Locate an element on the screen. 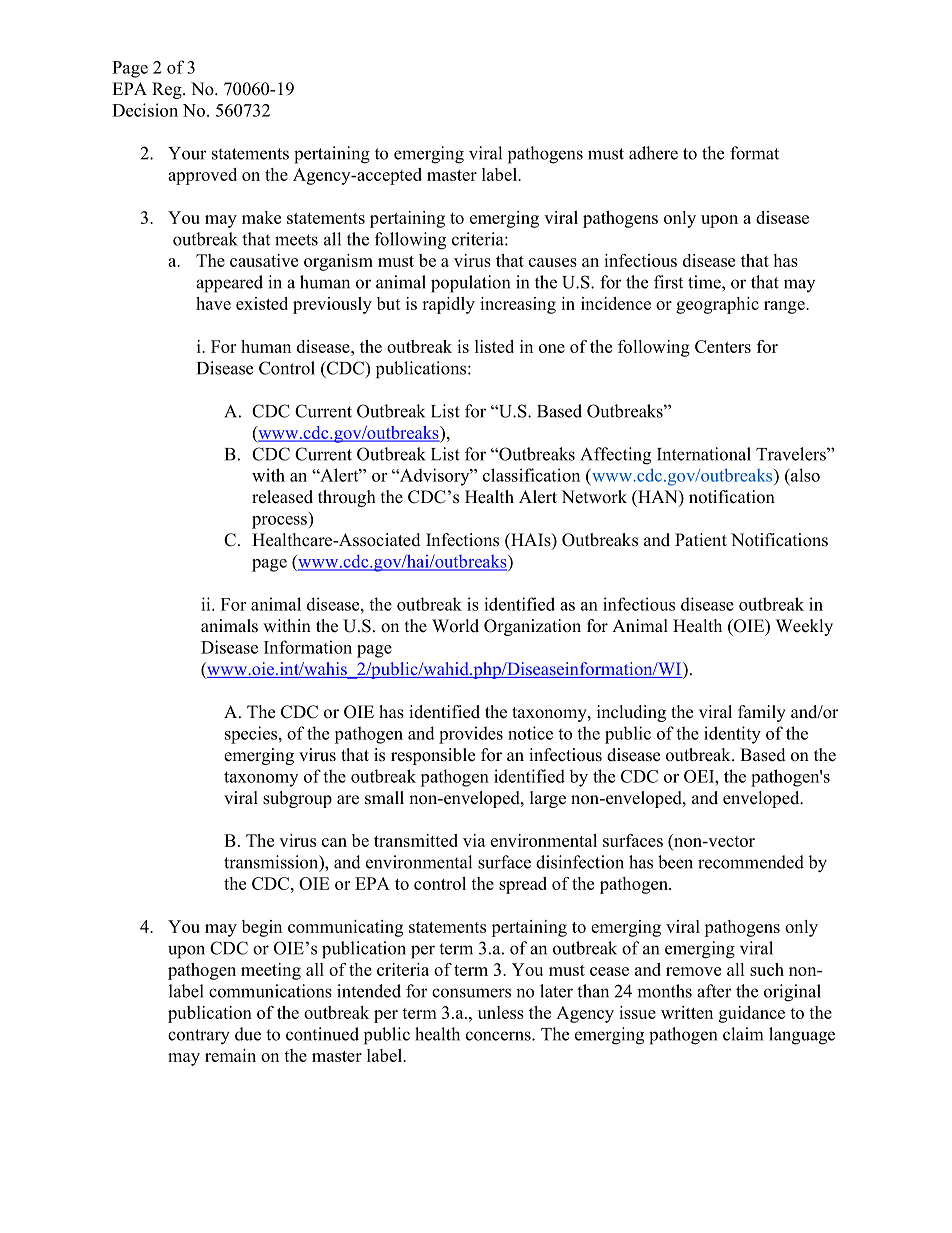 Image resolution: width=952 pixels, height=1233 pixels. due is located at coordinates (248, 1034).
